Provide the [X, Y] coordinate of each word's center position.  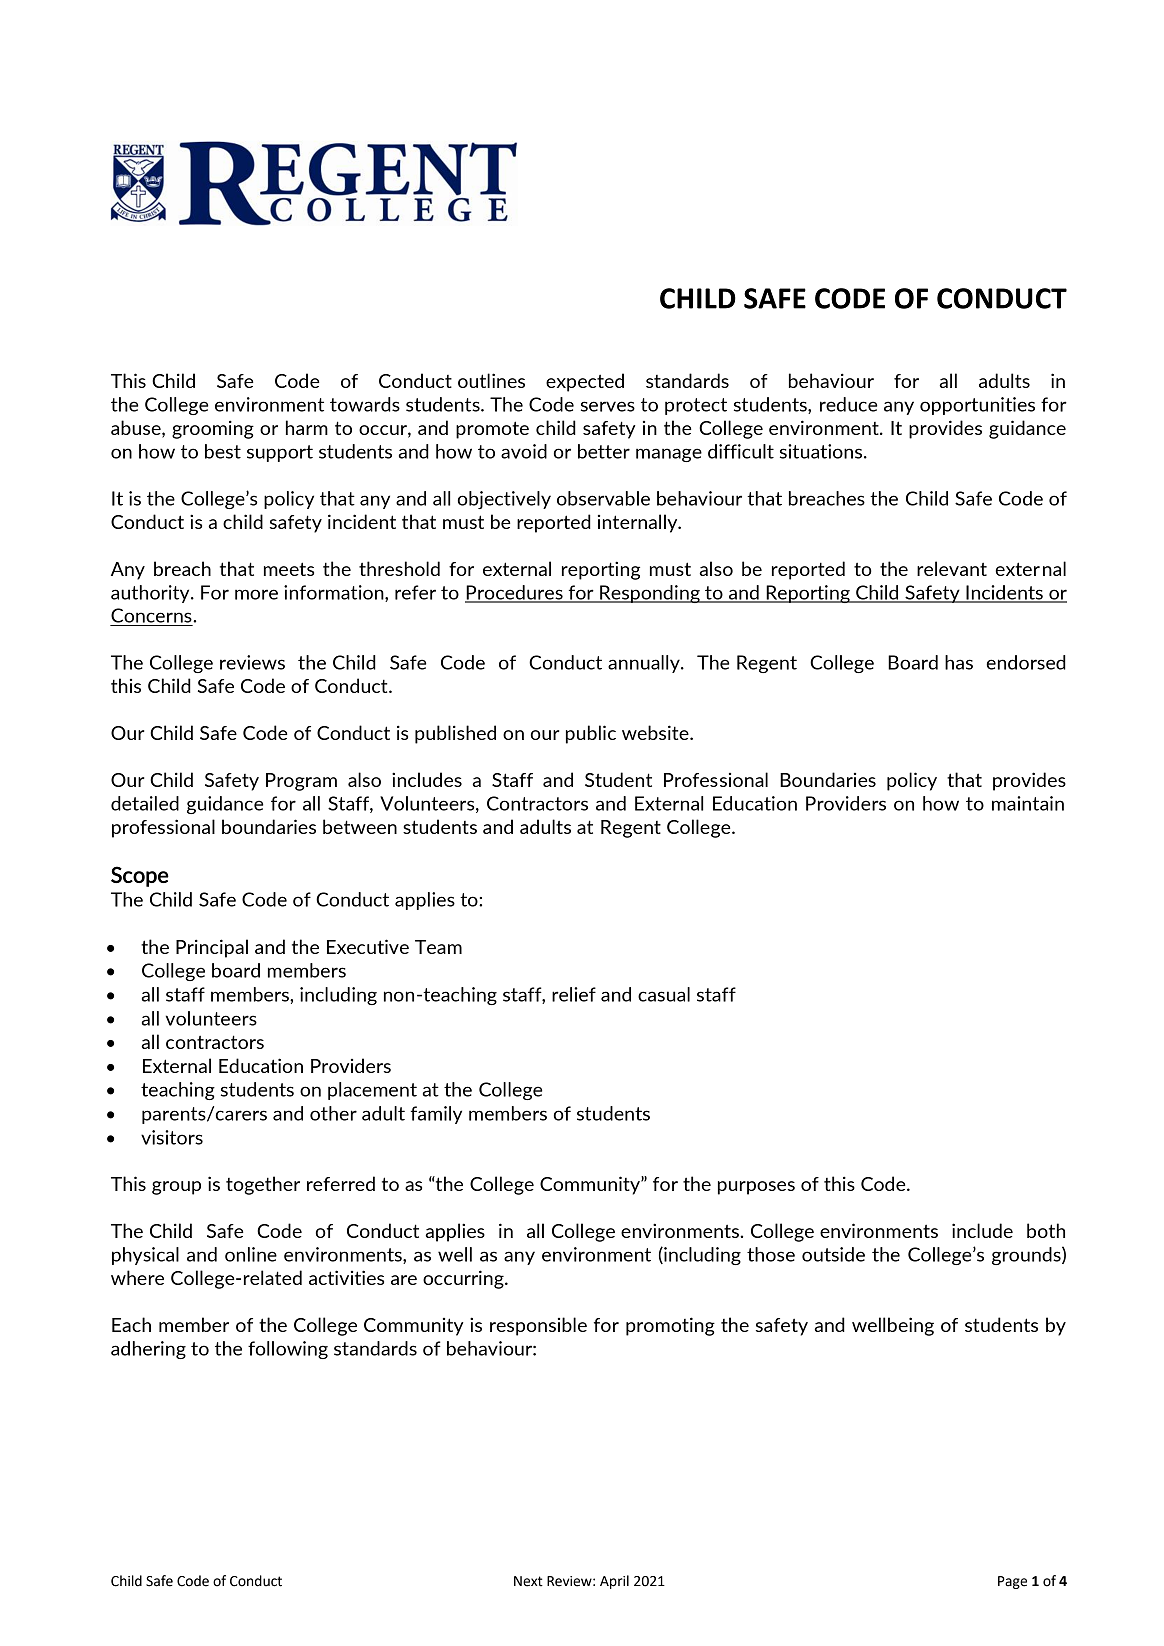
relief [574, 994]
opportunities [977, 406]
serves [608, 406]
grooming [213, 429]
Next [528, 1581]
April [614, 1582]
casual [664, 994]
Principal [212, 948]
